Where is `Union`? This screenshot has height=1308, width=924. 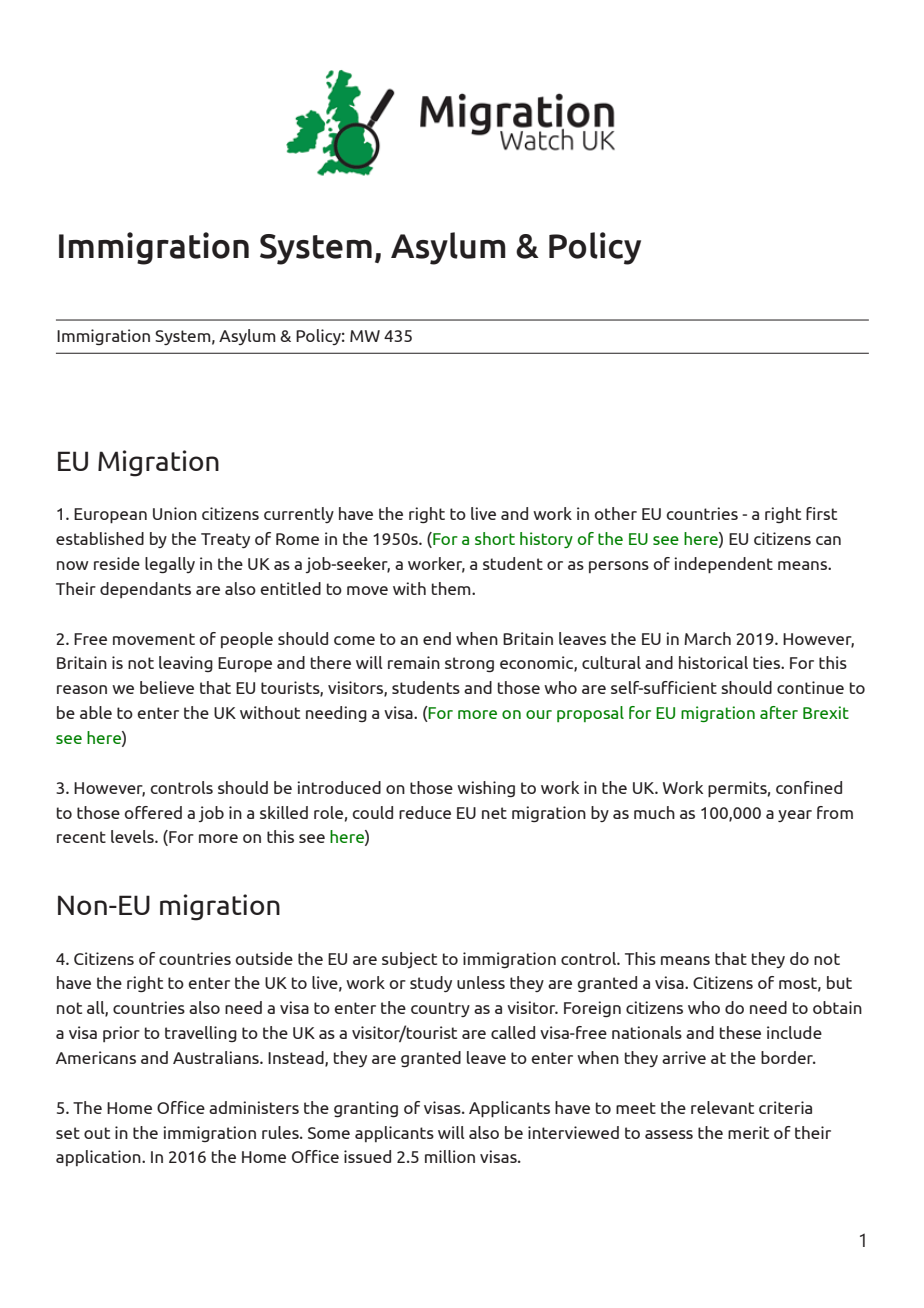
Union is located at coordinates (175, 513).
